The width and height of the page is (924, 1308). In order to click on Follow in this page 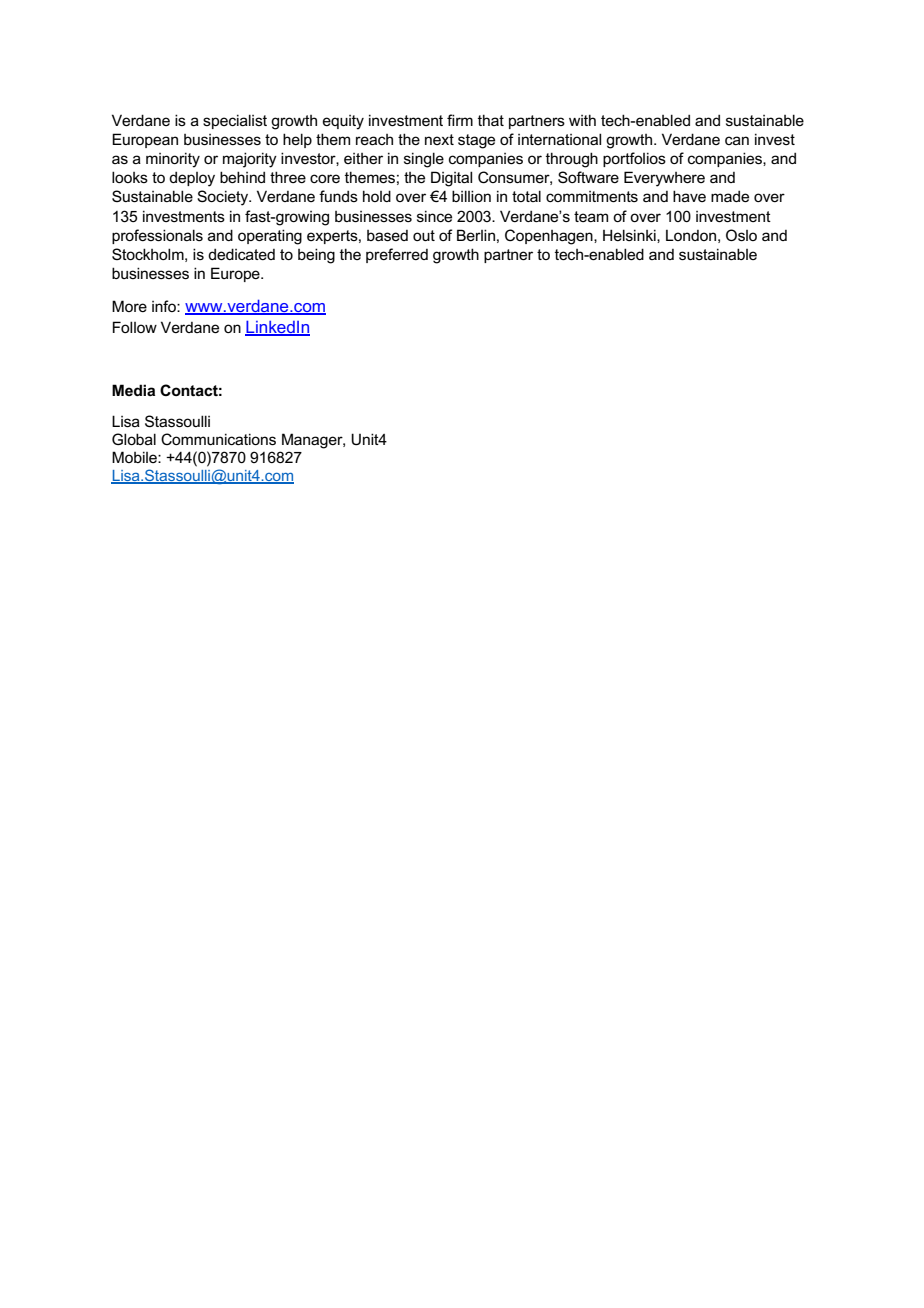, I will do `click(135, 327)`.
